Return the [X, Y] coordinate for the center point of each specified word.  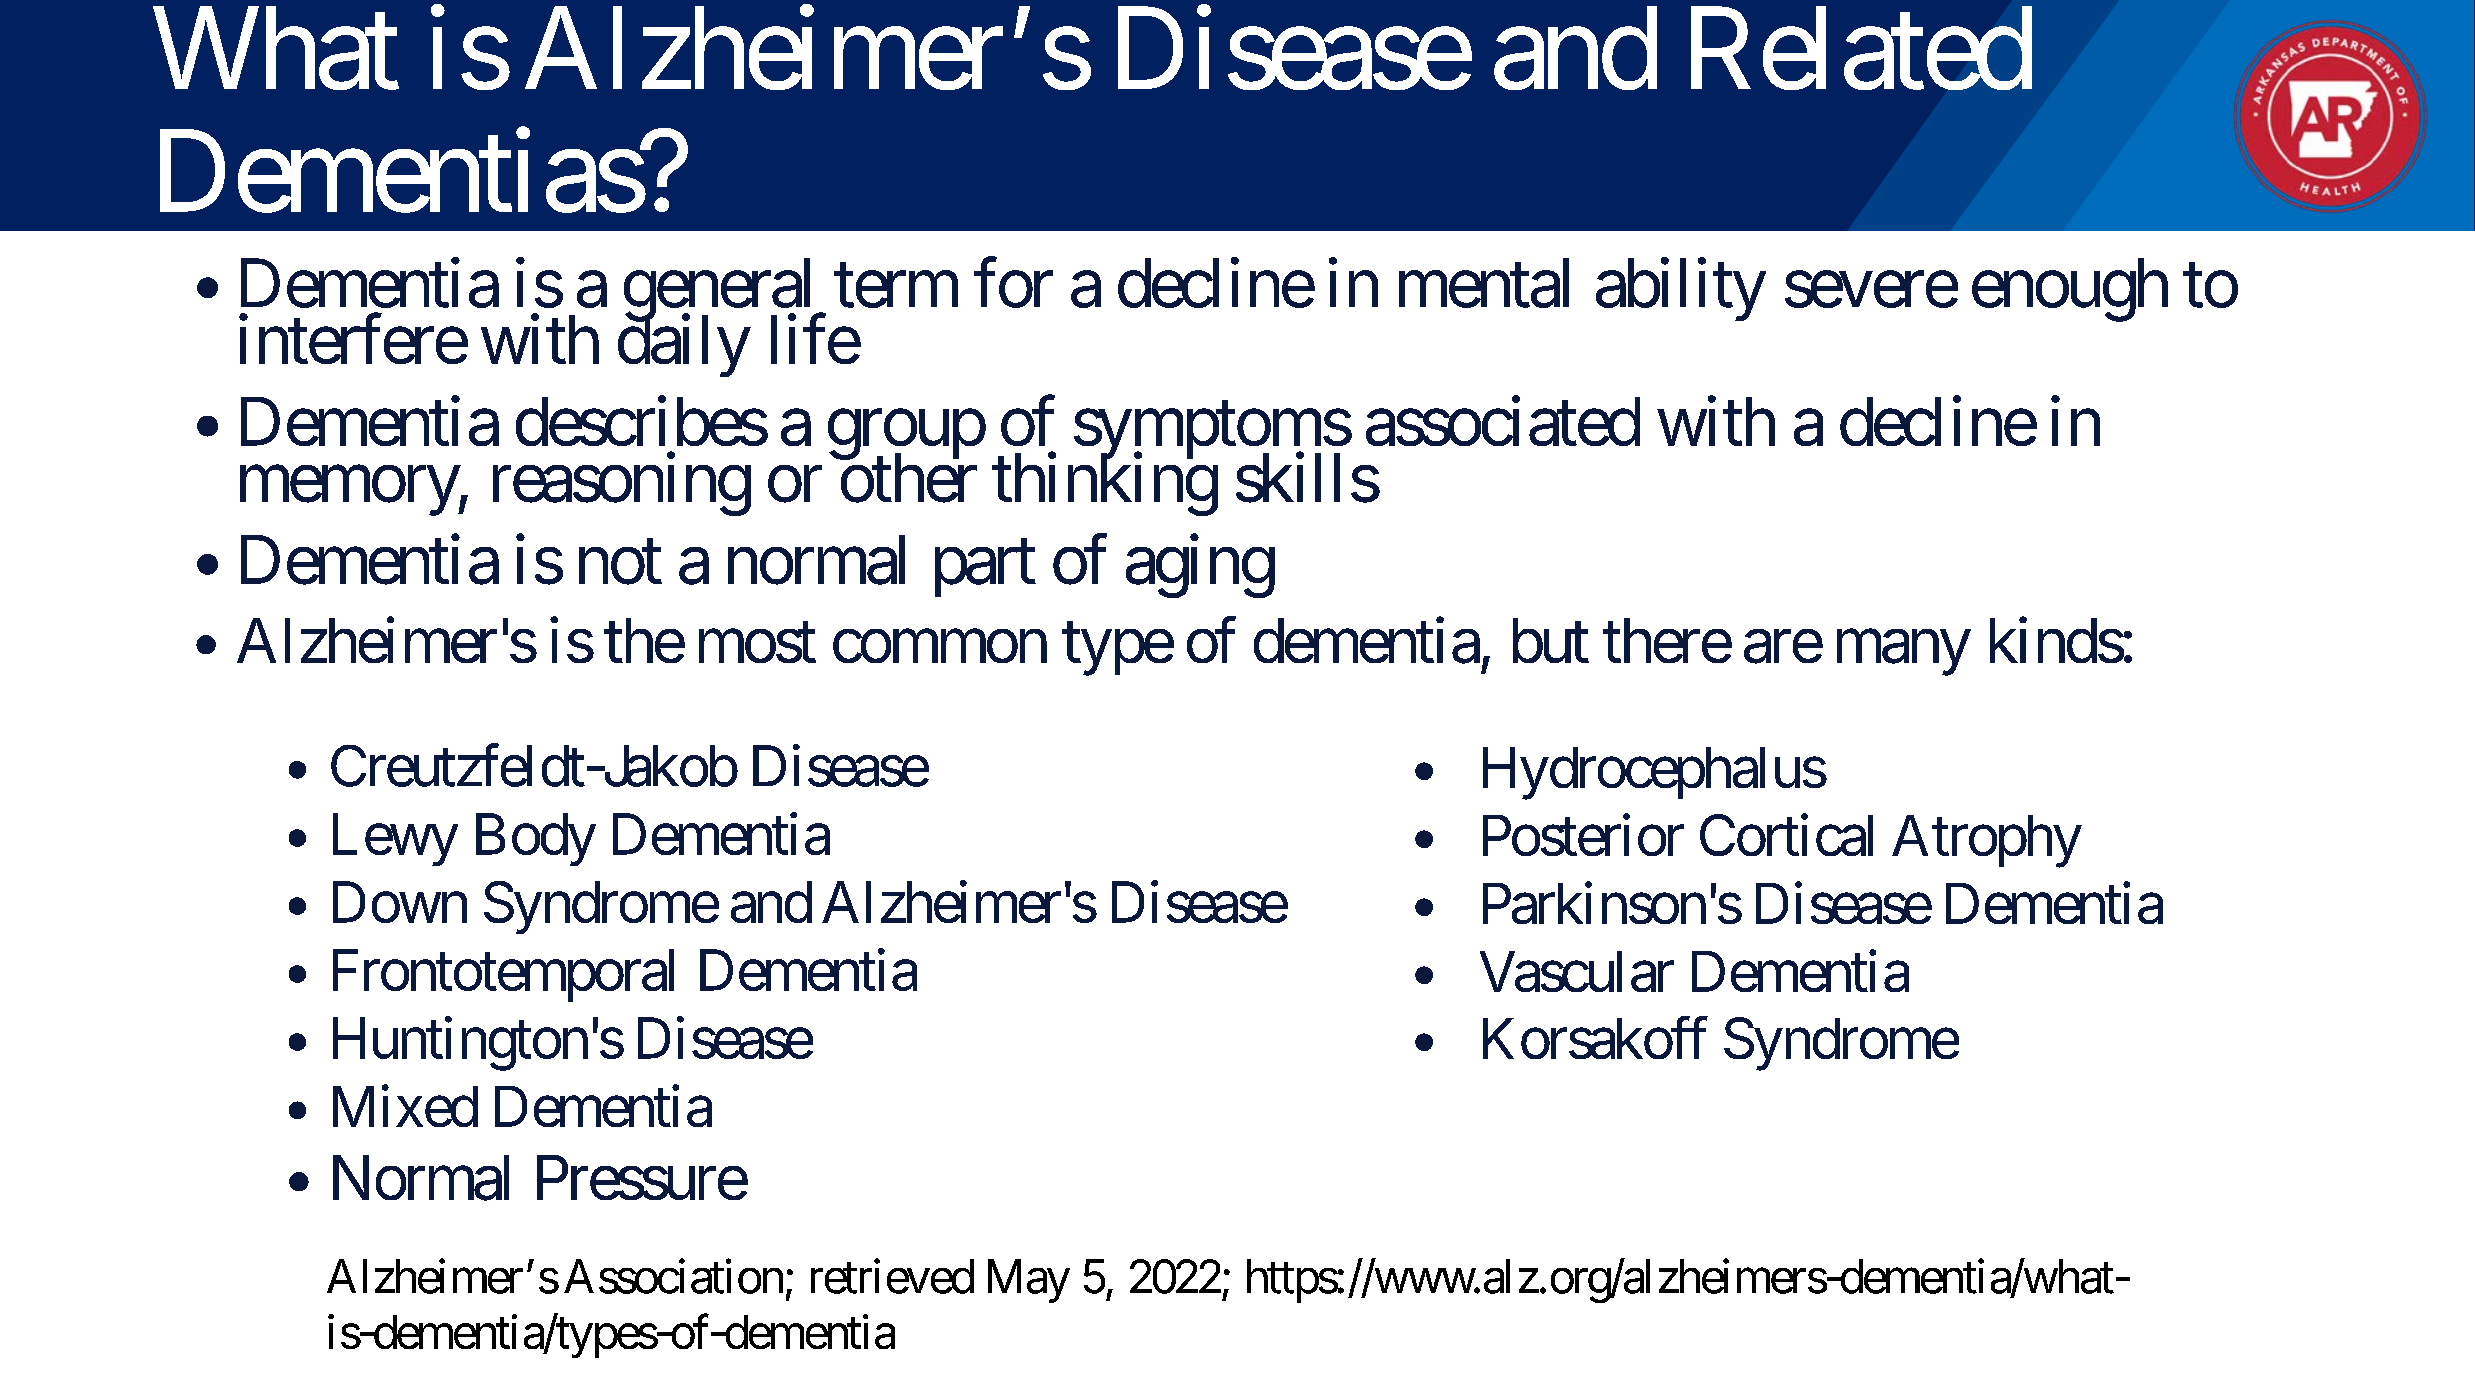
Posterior [1583, 835]
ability [1680, 290]
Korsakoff [1595, 1038]
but [1551, 640]
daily [683, 346]
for [1013, 283]
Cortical [1786, 835]
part [985, 569]
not [620, 563]
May [1029, 1281]
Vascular [1577, 971]
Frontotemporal [503, 975]
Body [536, 839]
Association [673, 1276]
